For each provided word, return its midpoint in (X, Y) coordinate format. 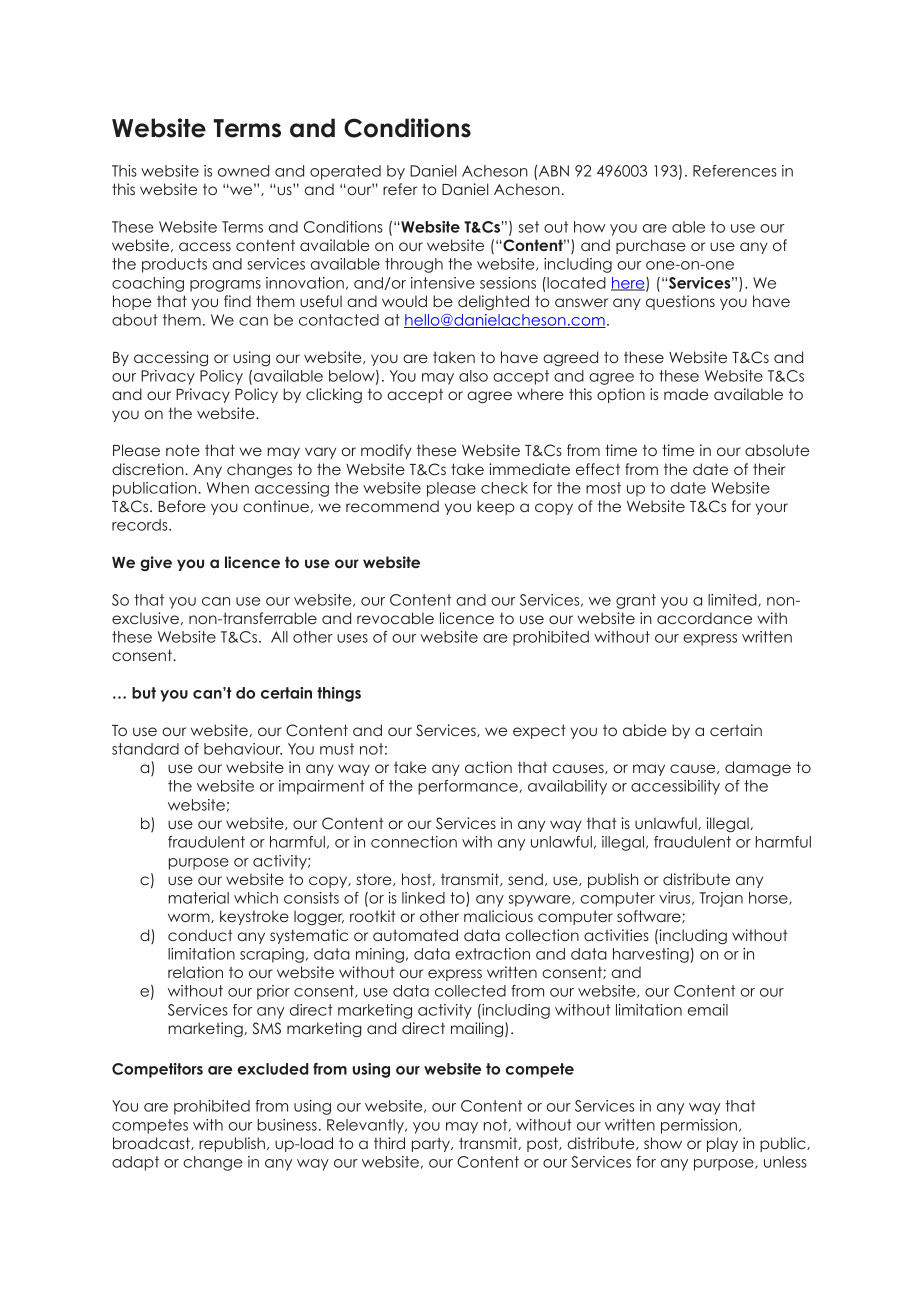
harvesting (651, 955)
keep (496, 507)
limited (733, 600)
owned (243, 171)
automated (415, 935)
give (156, 563)
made (686, 394)
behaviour (243, 749)
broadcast (152, 1143)
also (473, 376)
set (528, 227)
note (183, 450)
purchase (651, 246)
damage (758, 768)
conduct (200, 935)
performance (468, 787)
